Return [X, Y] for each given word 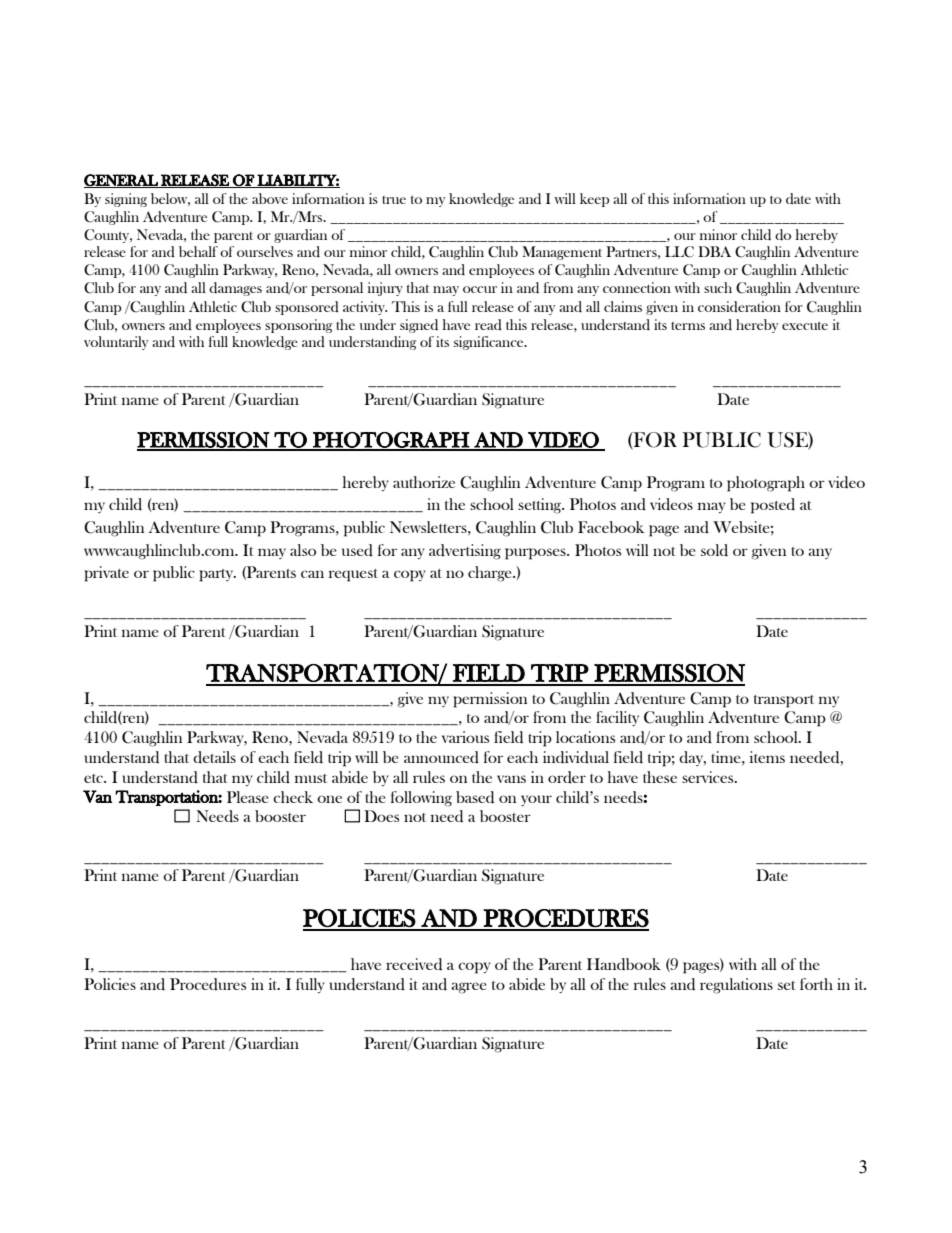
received [414, 964]
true [394, 200]
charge [491, 574]
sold [714, 550]
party [217, 575]
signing [126, 200]
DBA [714, 251]
